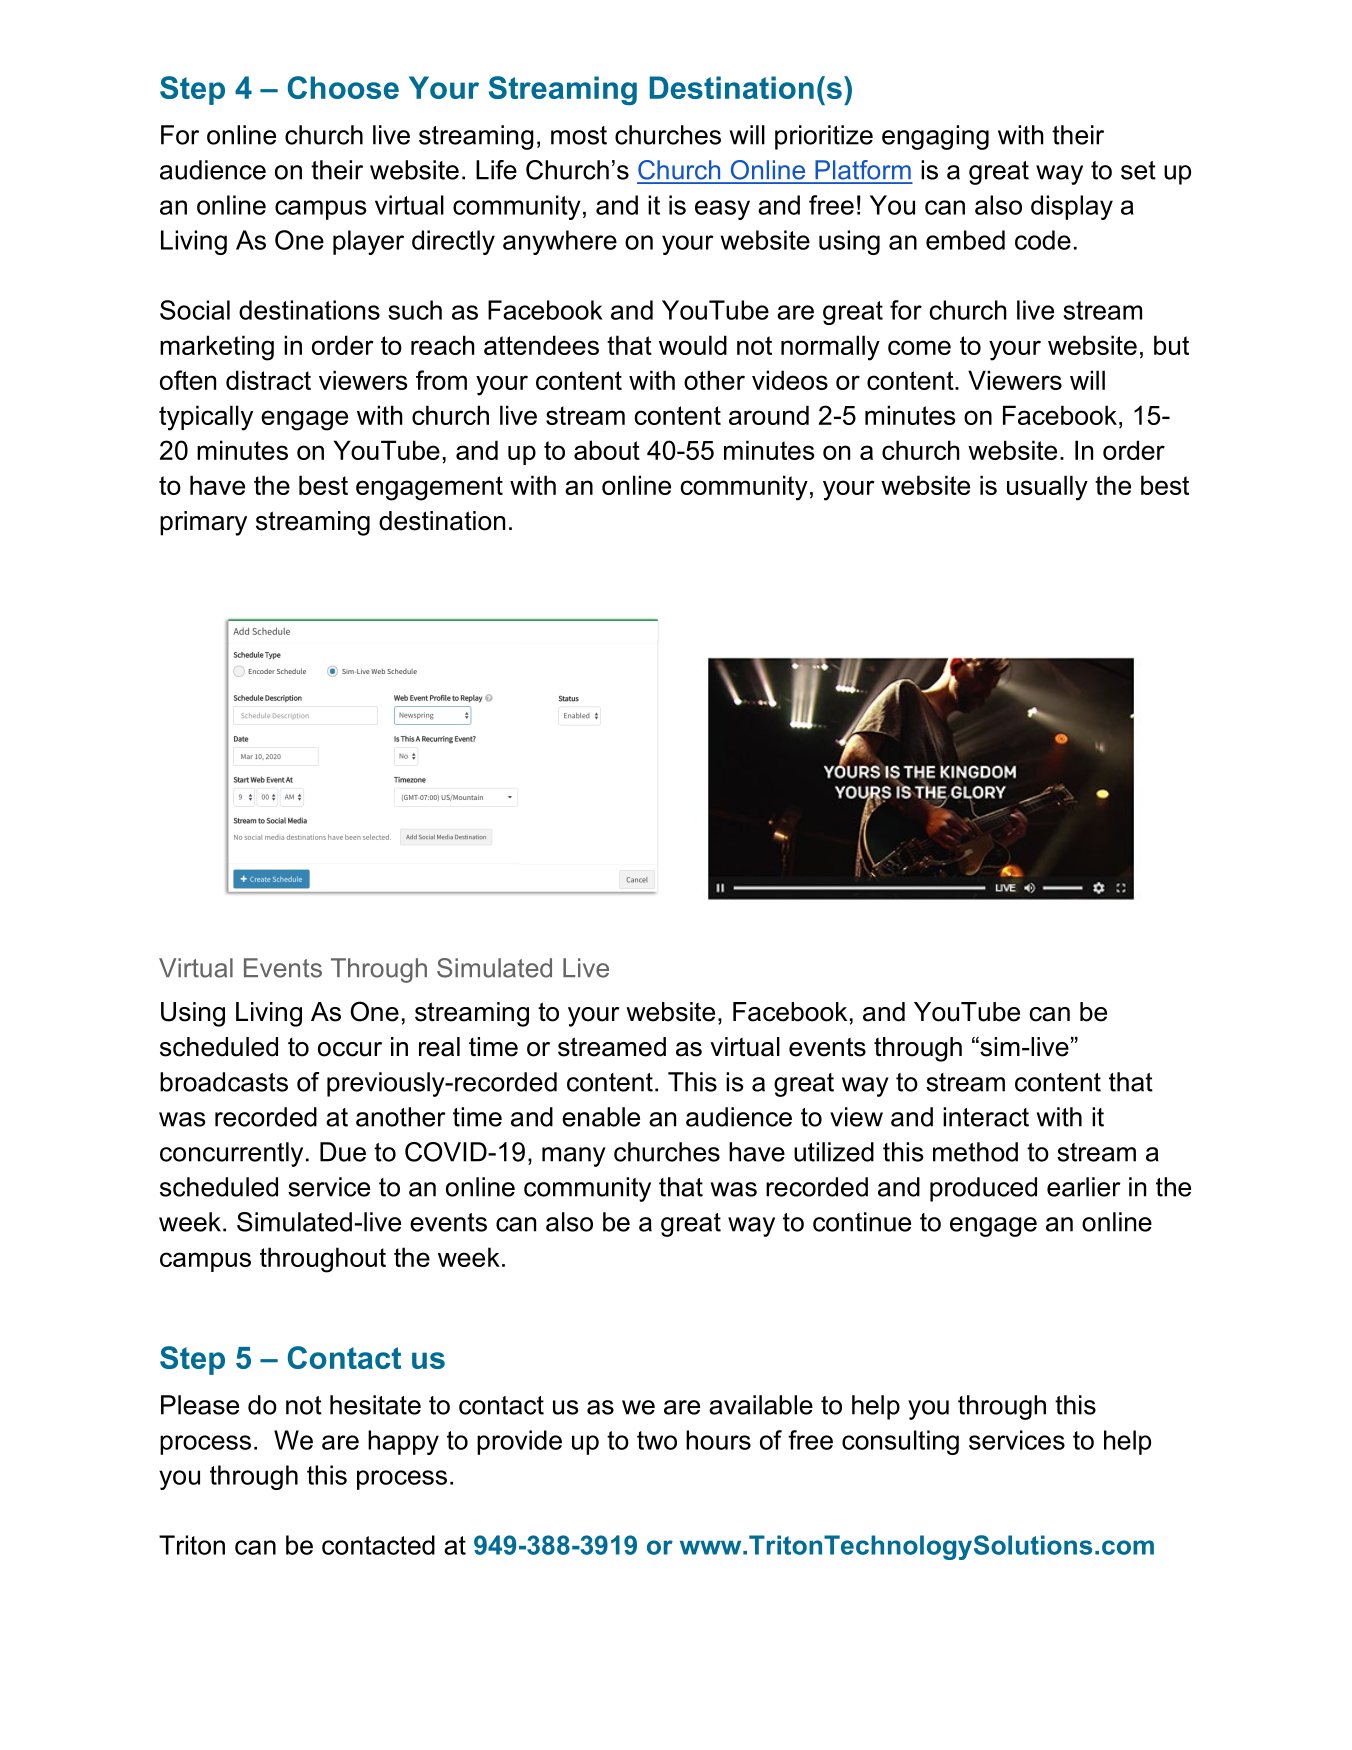 The width and height of the image is (1352, 1750). What do you see at coordinates (375, 1405) in the image?
I see `hesitate` at bounding box center [375, 1405].
